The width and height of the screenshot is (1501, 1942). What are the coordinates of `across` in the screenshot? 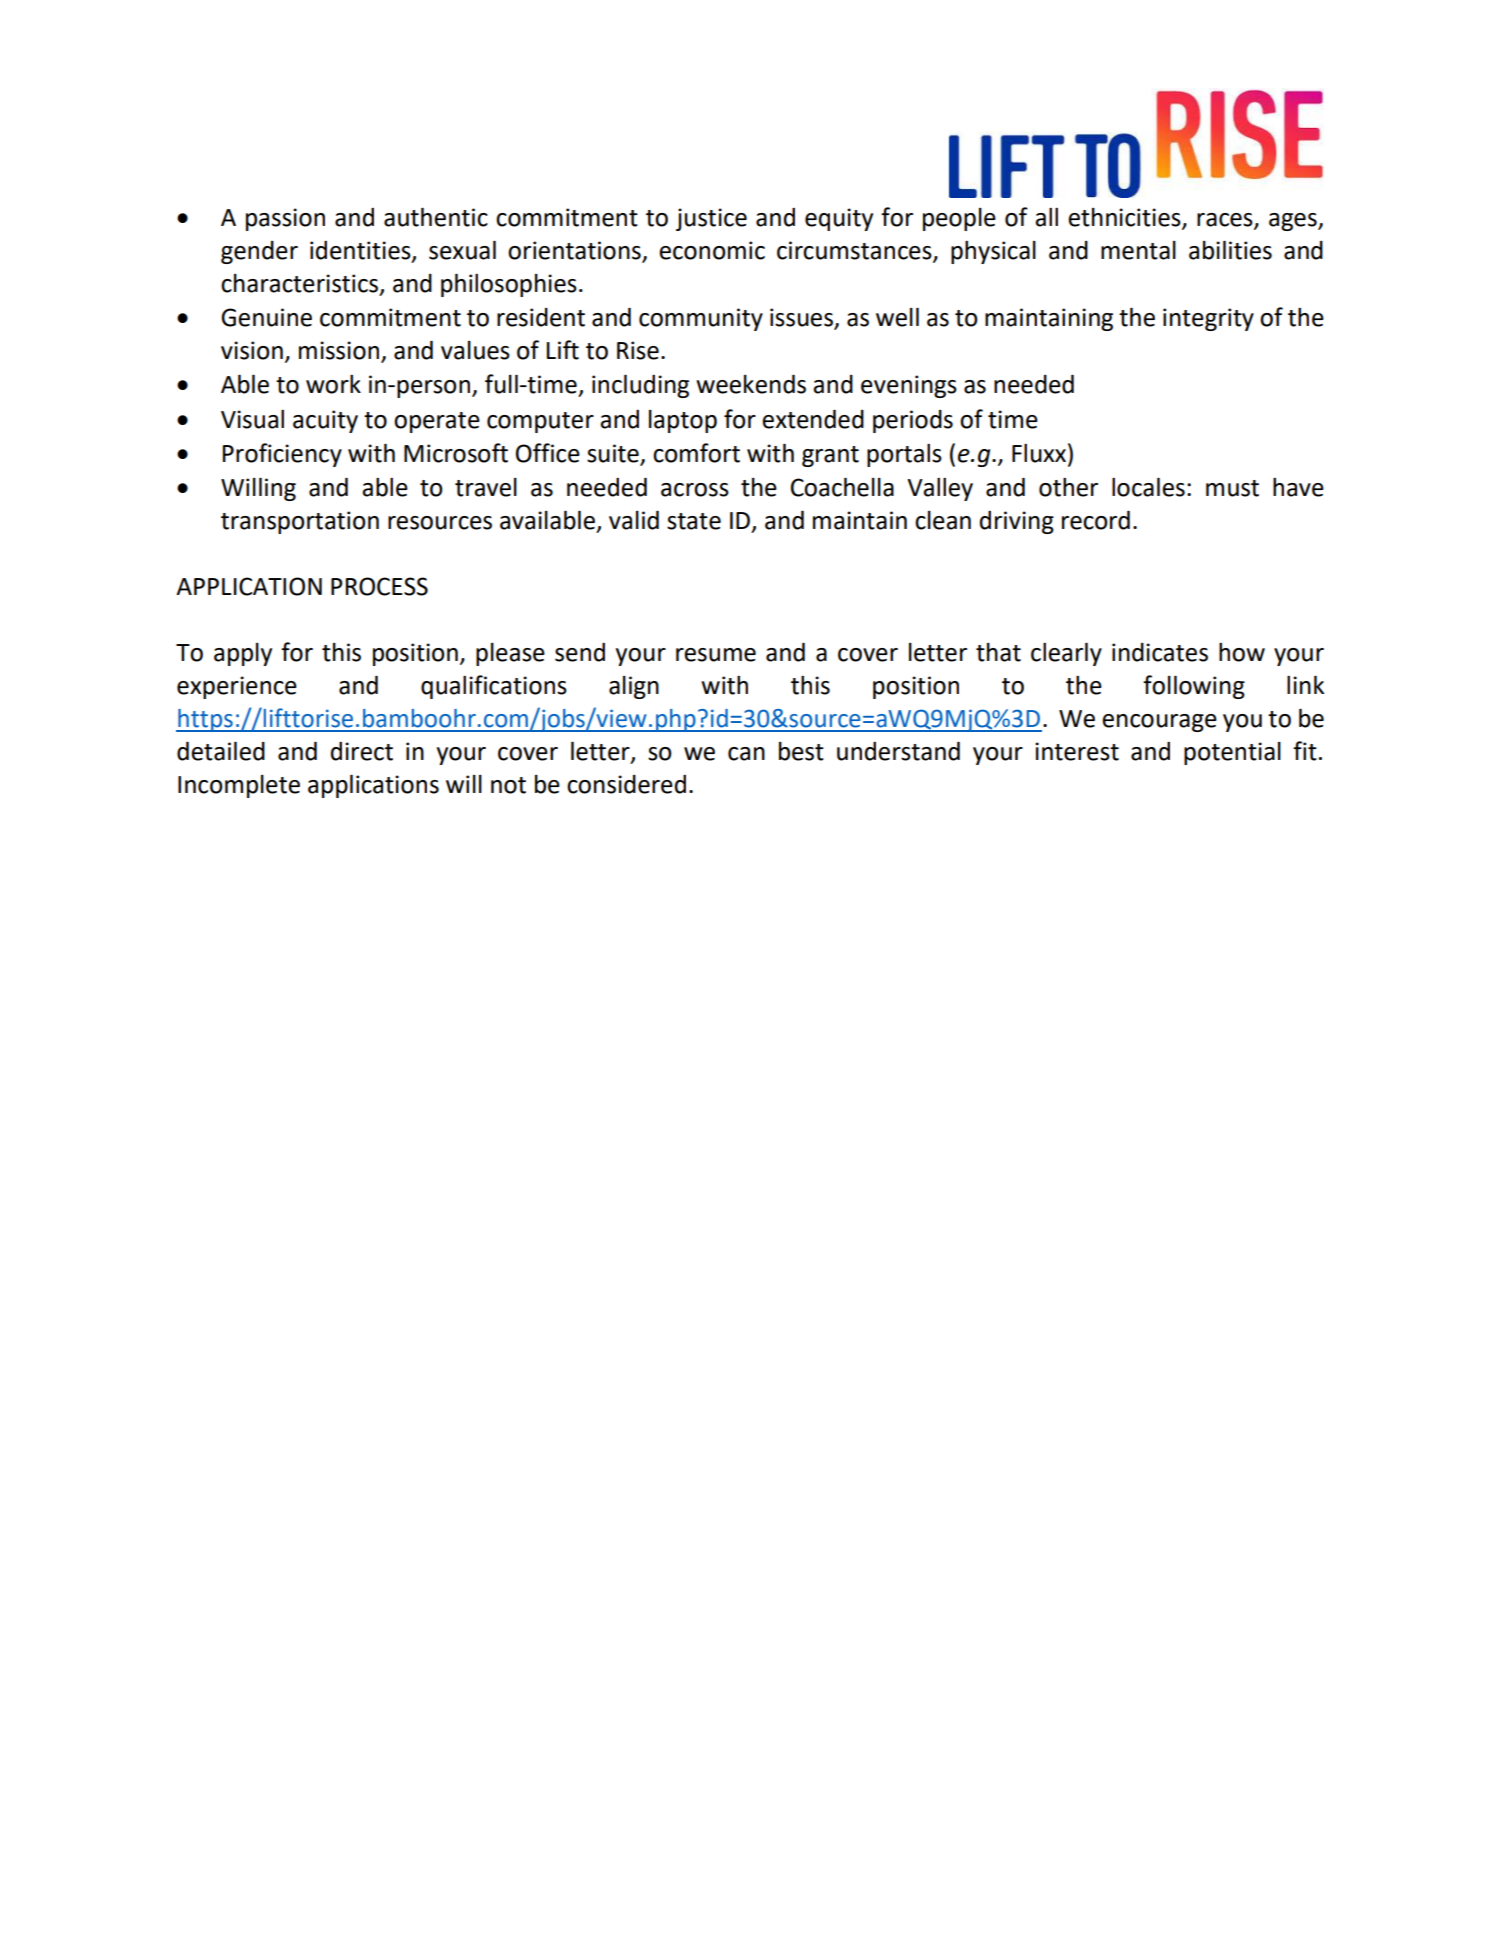 It's located at (695, 490).
